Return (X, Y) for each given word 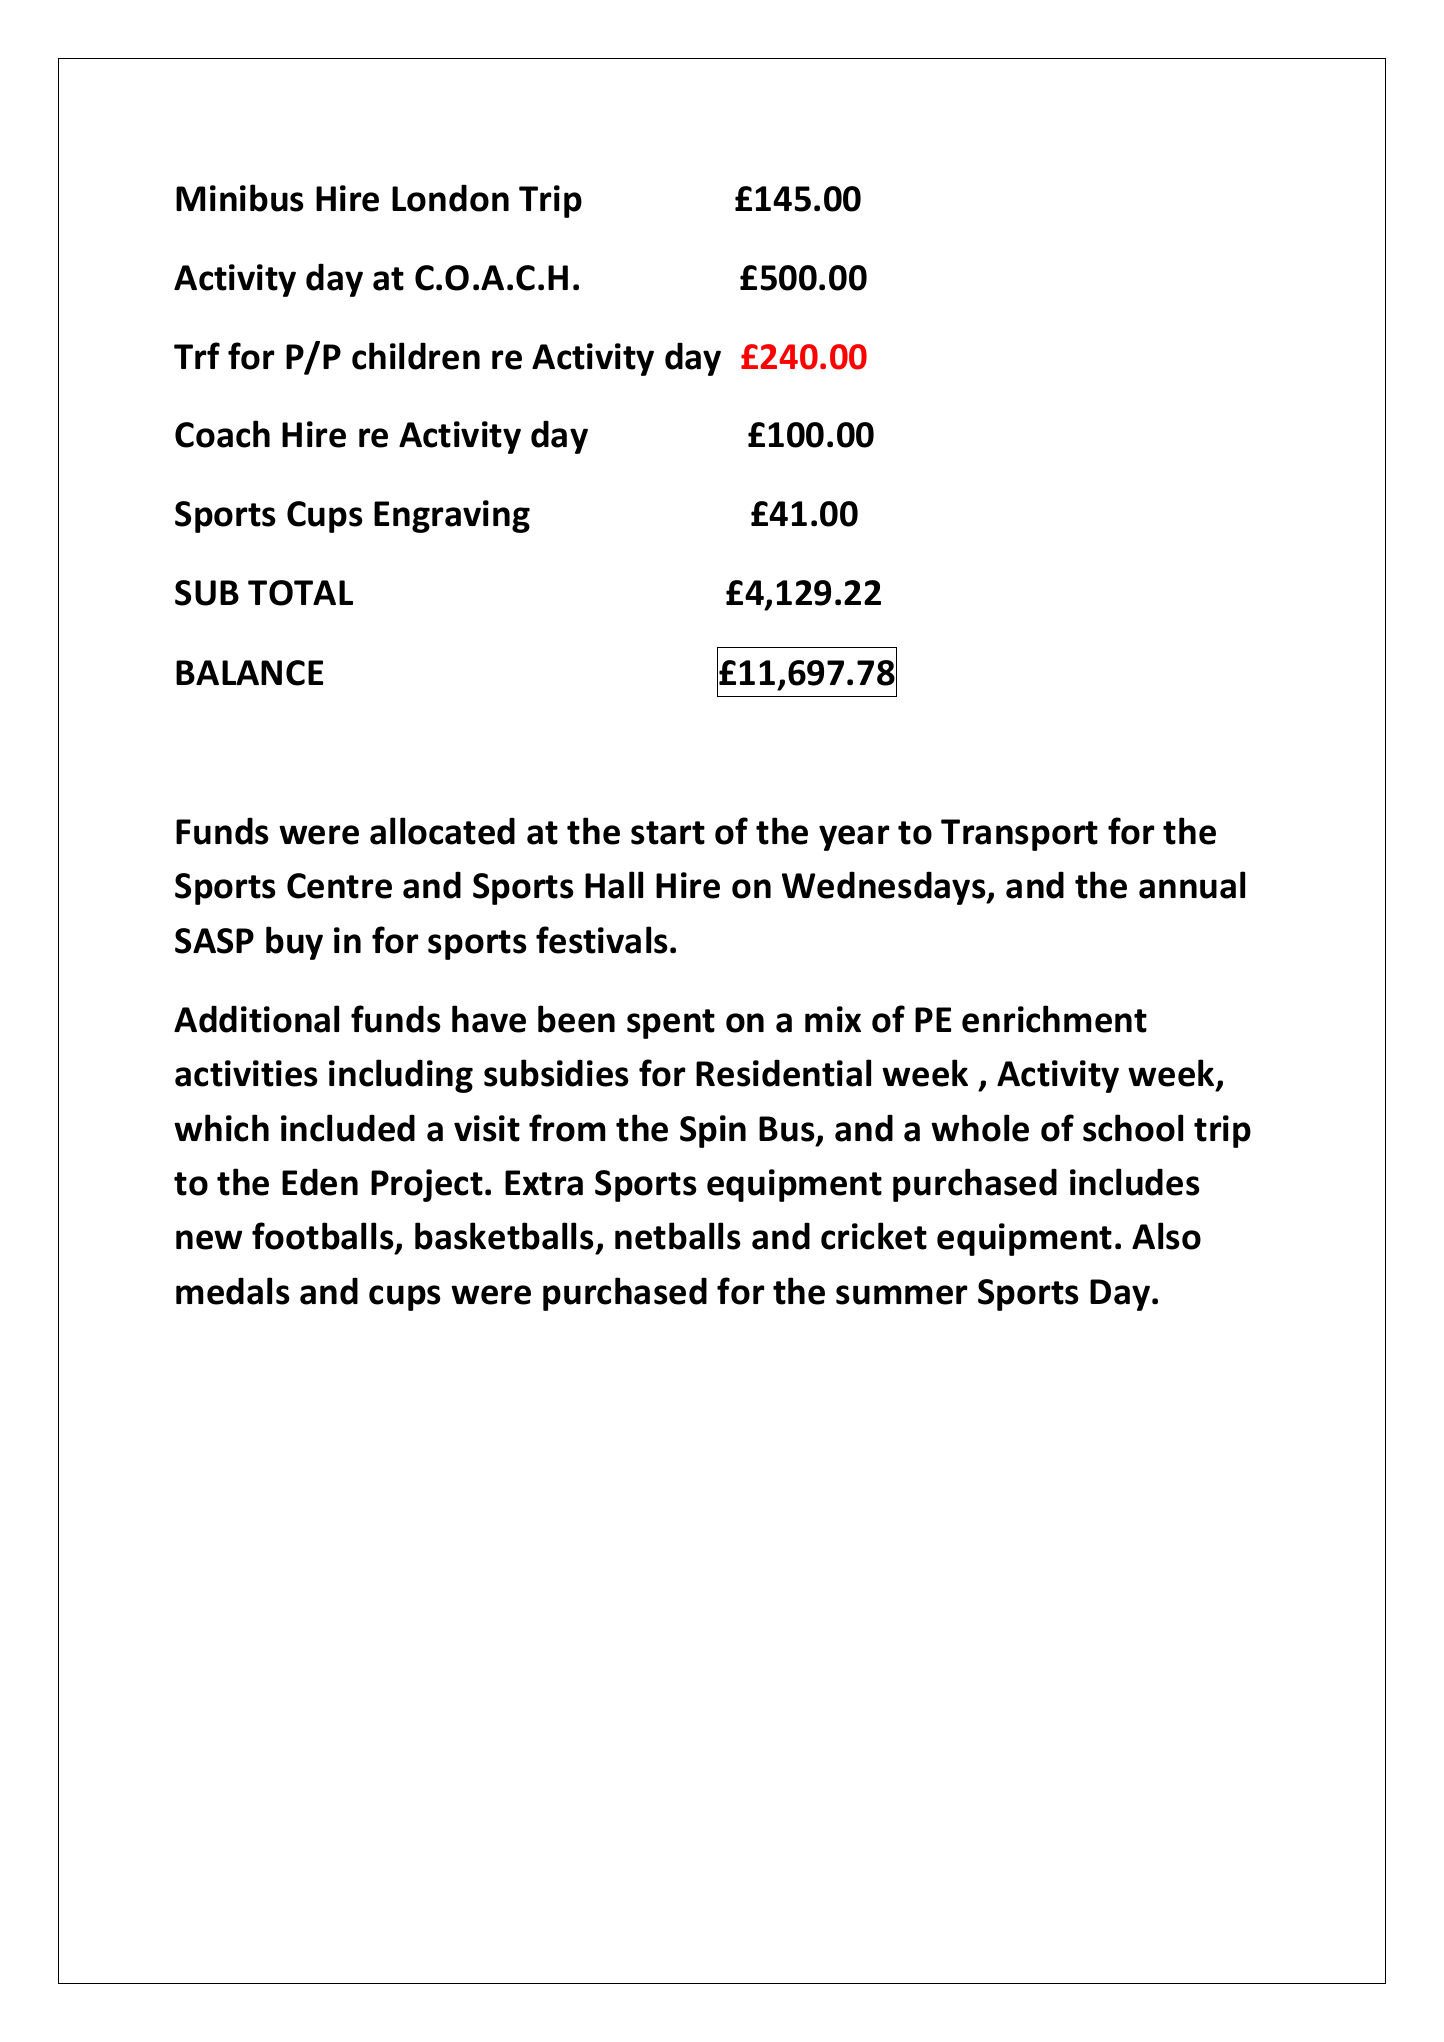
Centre (339, 886)
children (416, 356)
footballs (324, 1237)
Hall (614, 885)
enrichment (1054, 1019)
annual (1192, 885)
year (854, 838)
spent (671, 1024)
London (450, 198)
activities (246, 1073)
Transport (1019, 835)
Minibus (240, 198)
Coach (222, 434)
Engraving (452, 516)
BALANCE (249, 673)
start (668, 833)
